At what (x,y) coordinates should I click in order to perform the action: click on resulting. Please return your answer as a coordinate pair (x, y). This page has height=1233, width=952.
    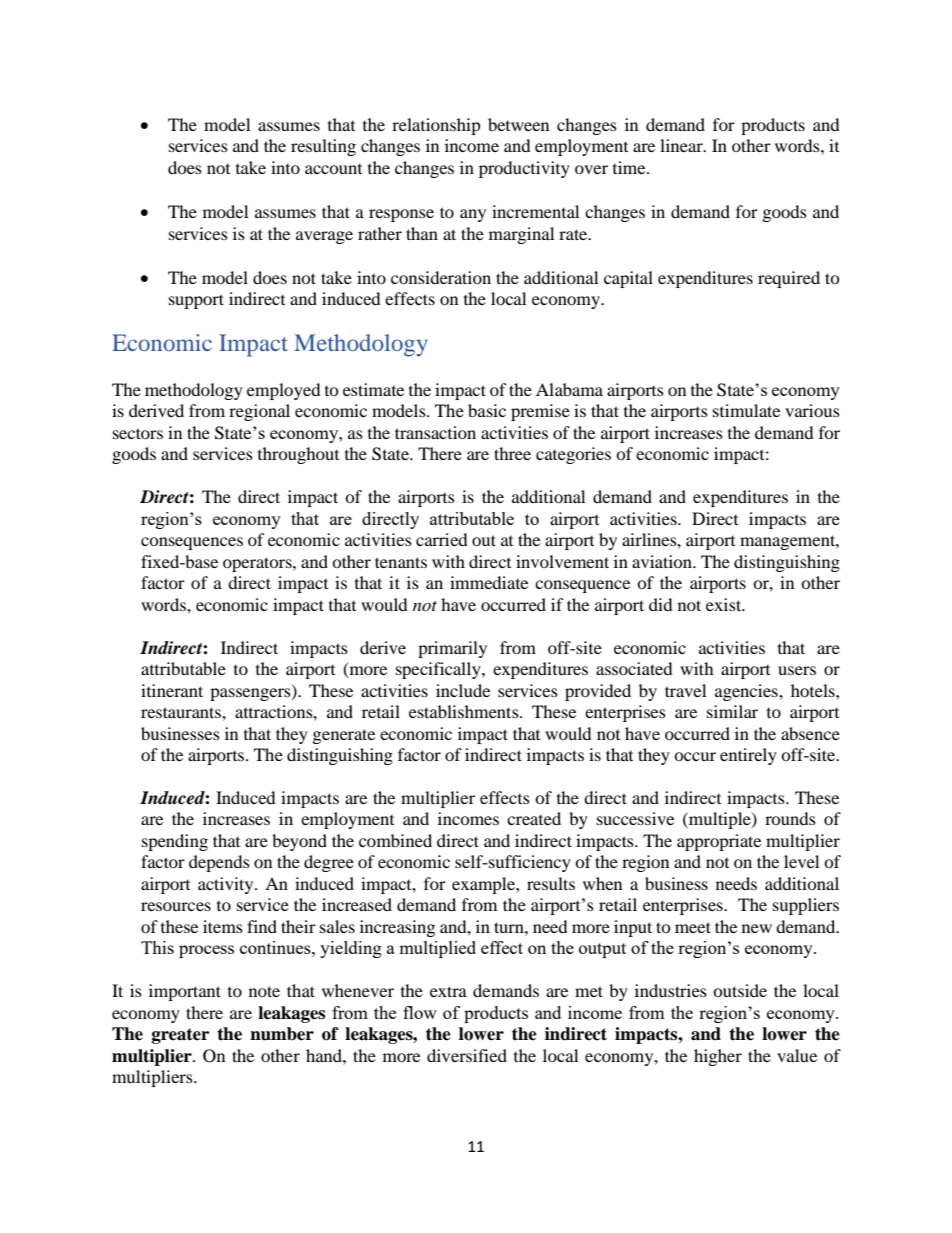
    Looking at the image, I should click on (323, 147).
